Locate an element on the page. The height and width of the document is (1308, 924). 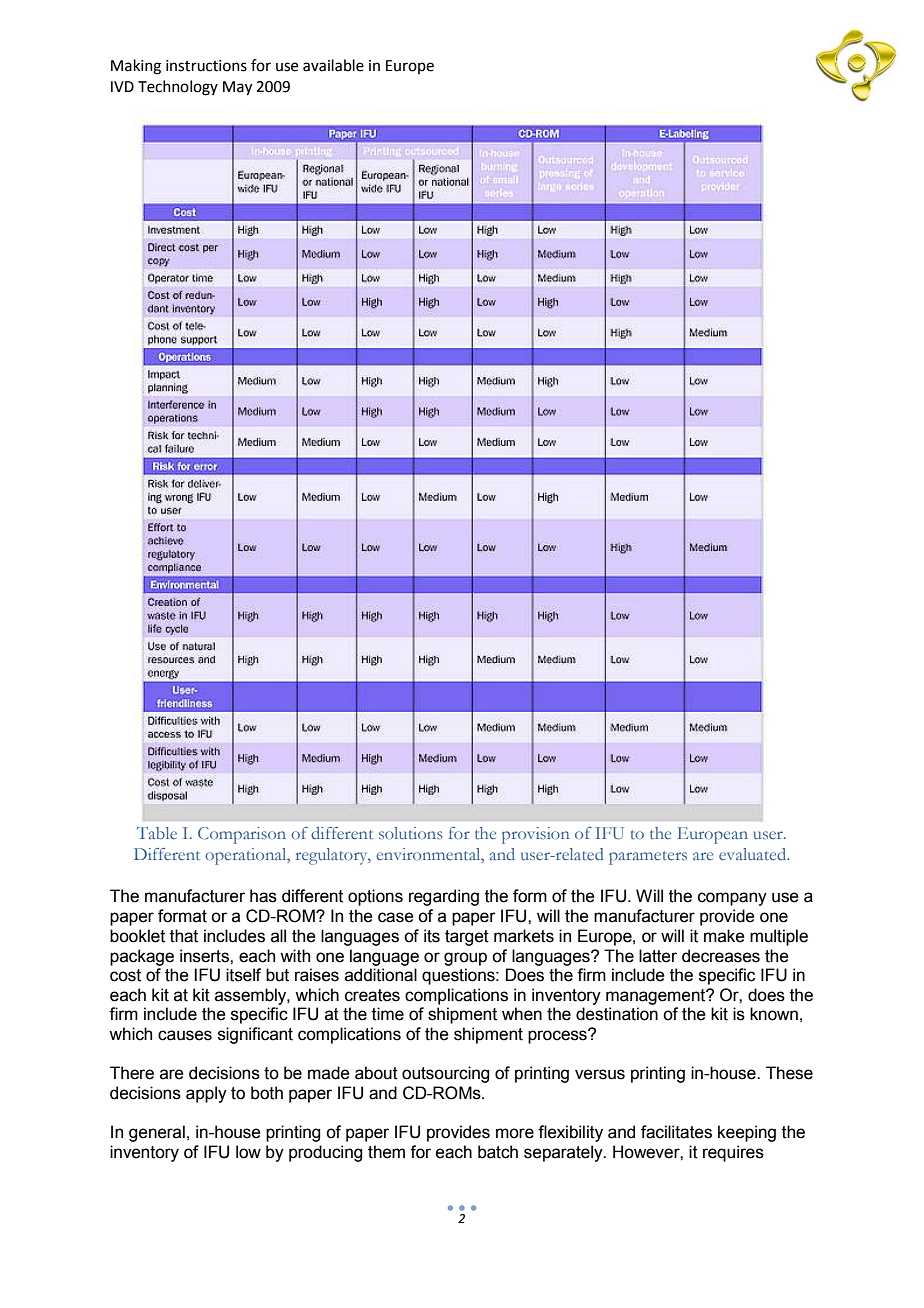
evaluated is located at coordinates (754, 854).
